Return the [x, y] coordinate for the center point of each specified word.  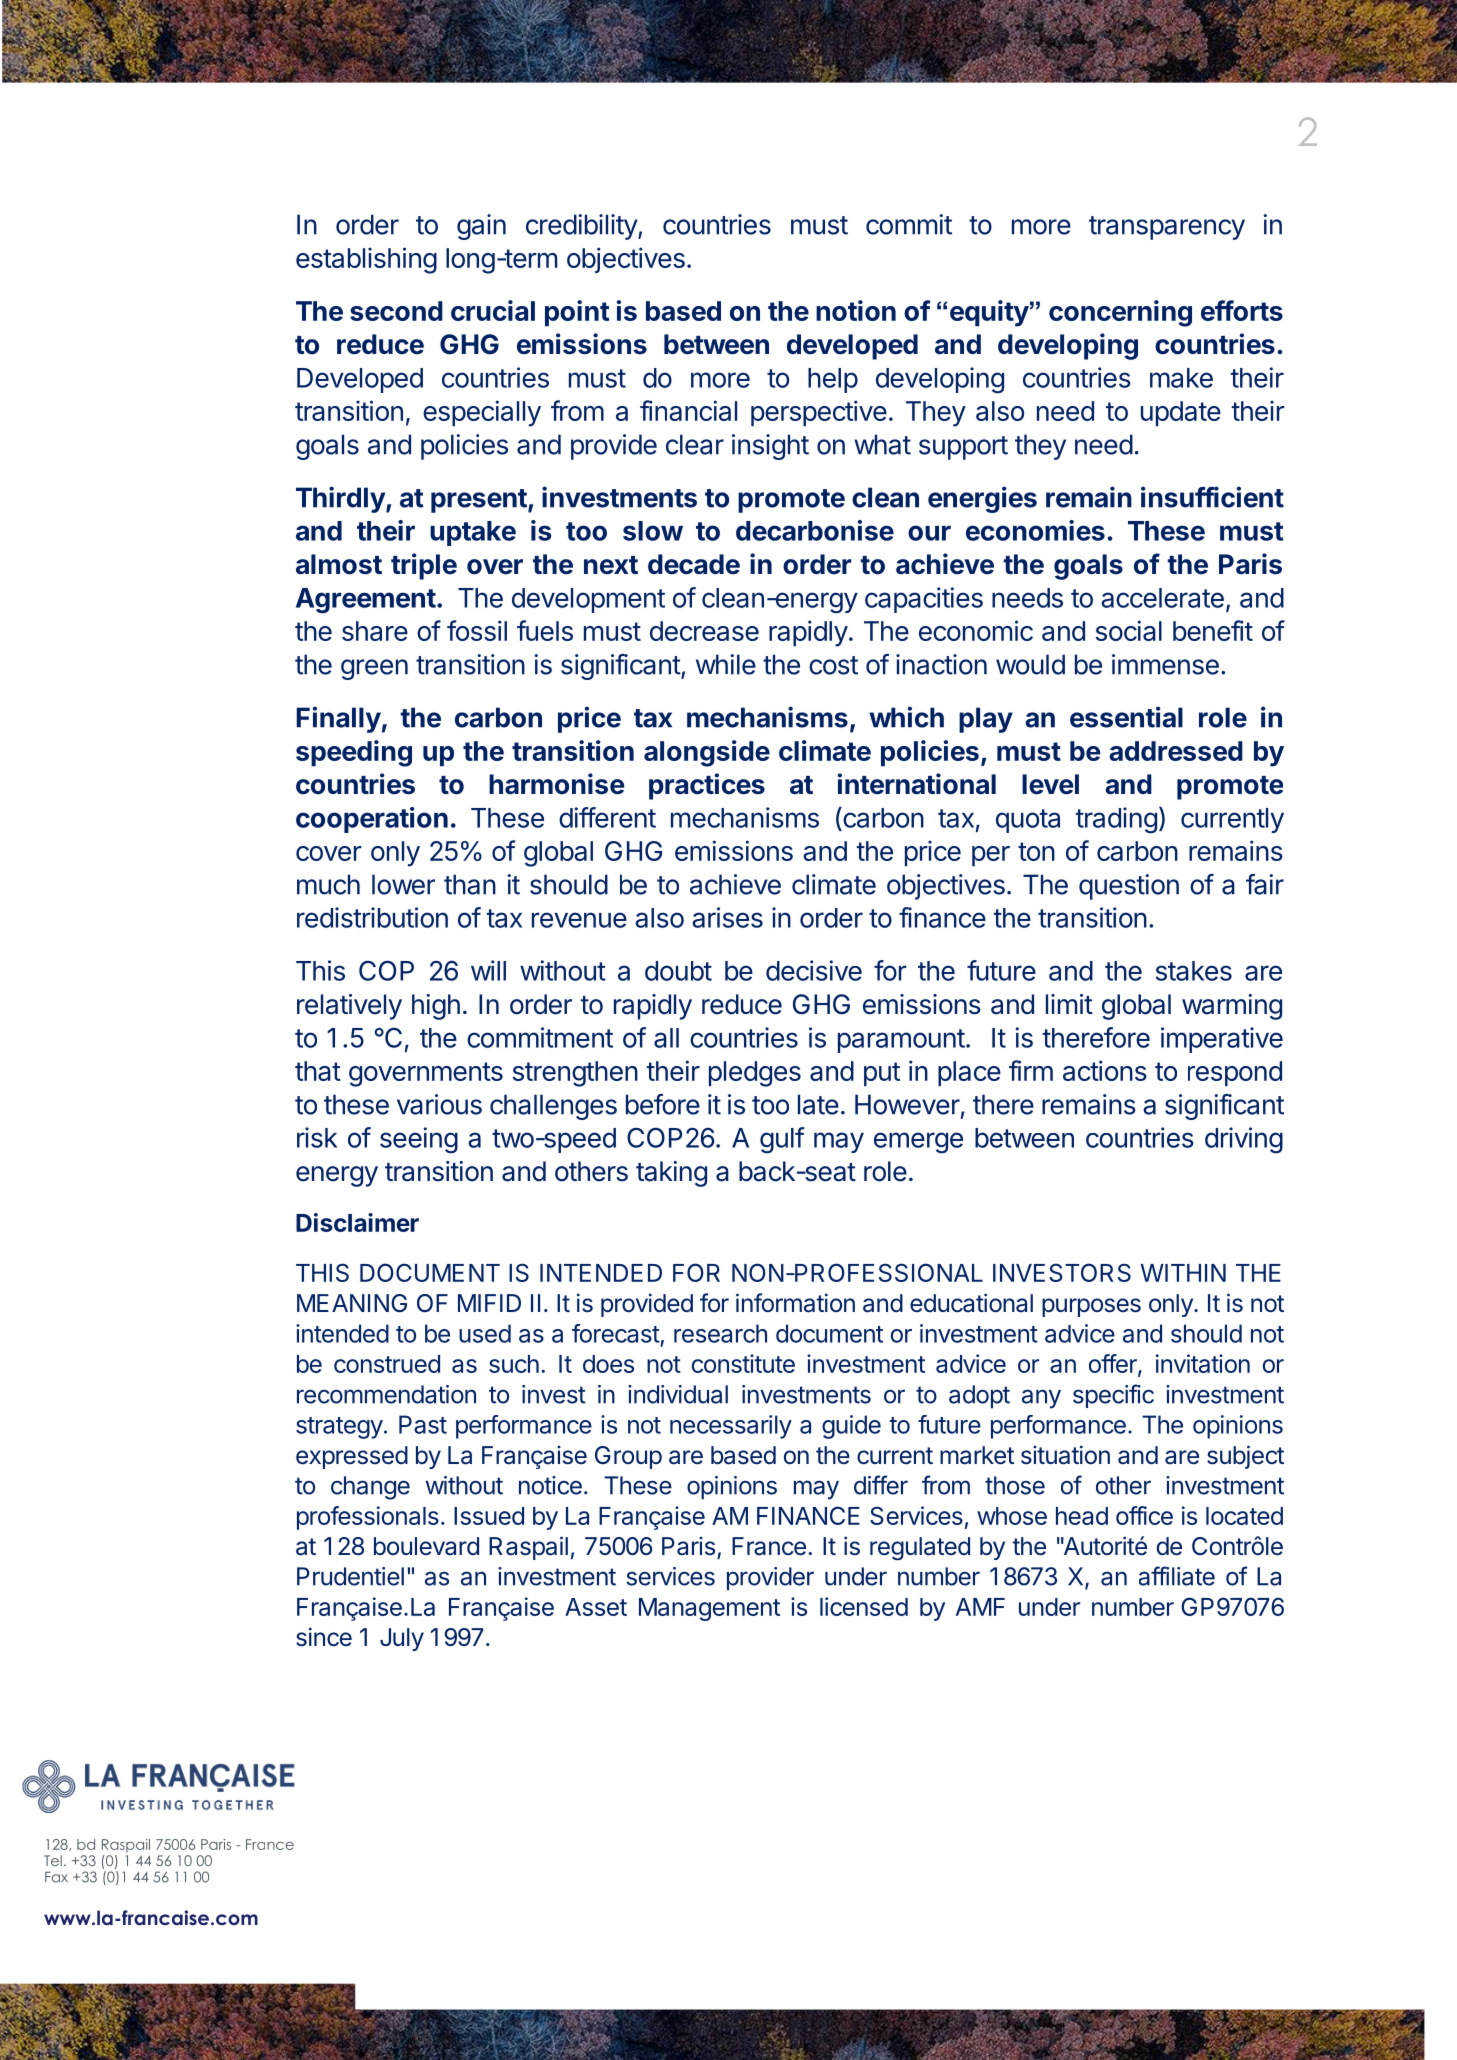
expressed [352, 1457]
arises [727, 917]
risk [317, 1137]
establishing [366, 260]
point [577, 313]
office [1144, 1515]
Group [628, 1457]
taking [671, 1174]
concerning [1120, 313]
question [1129, 887]
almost [339, 564]
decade [694, 564]
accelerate [1162, 598]
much [328, 884]
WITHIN [1183, 1273]
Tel [53, 1860]
